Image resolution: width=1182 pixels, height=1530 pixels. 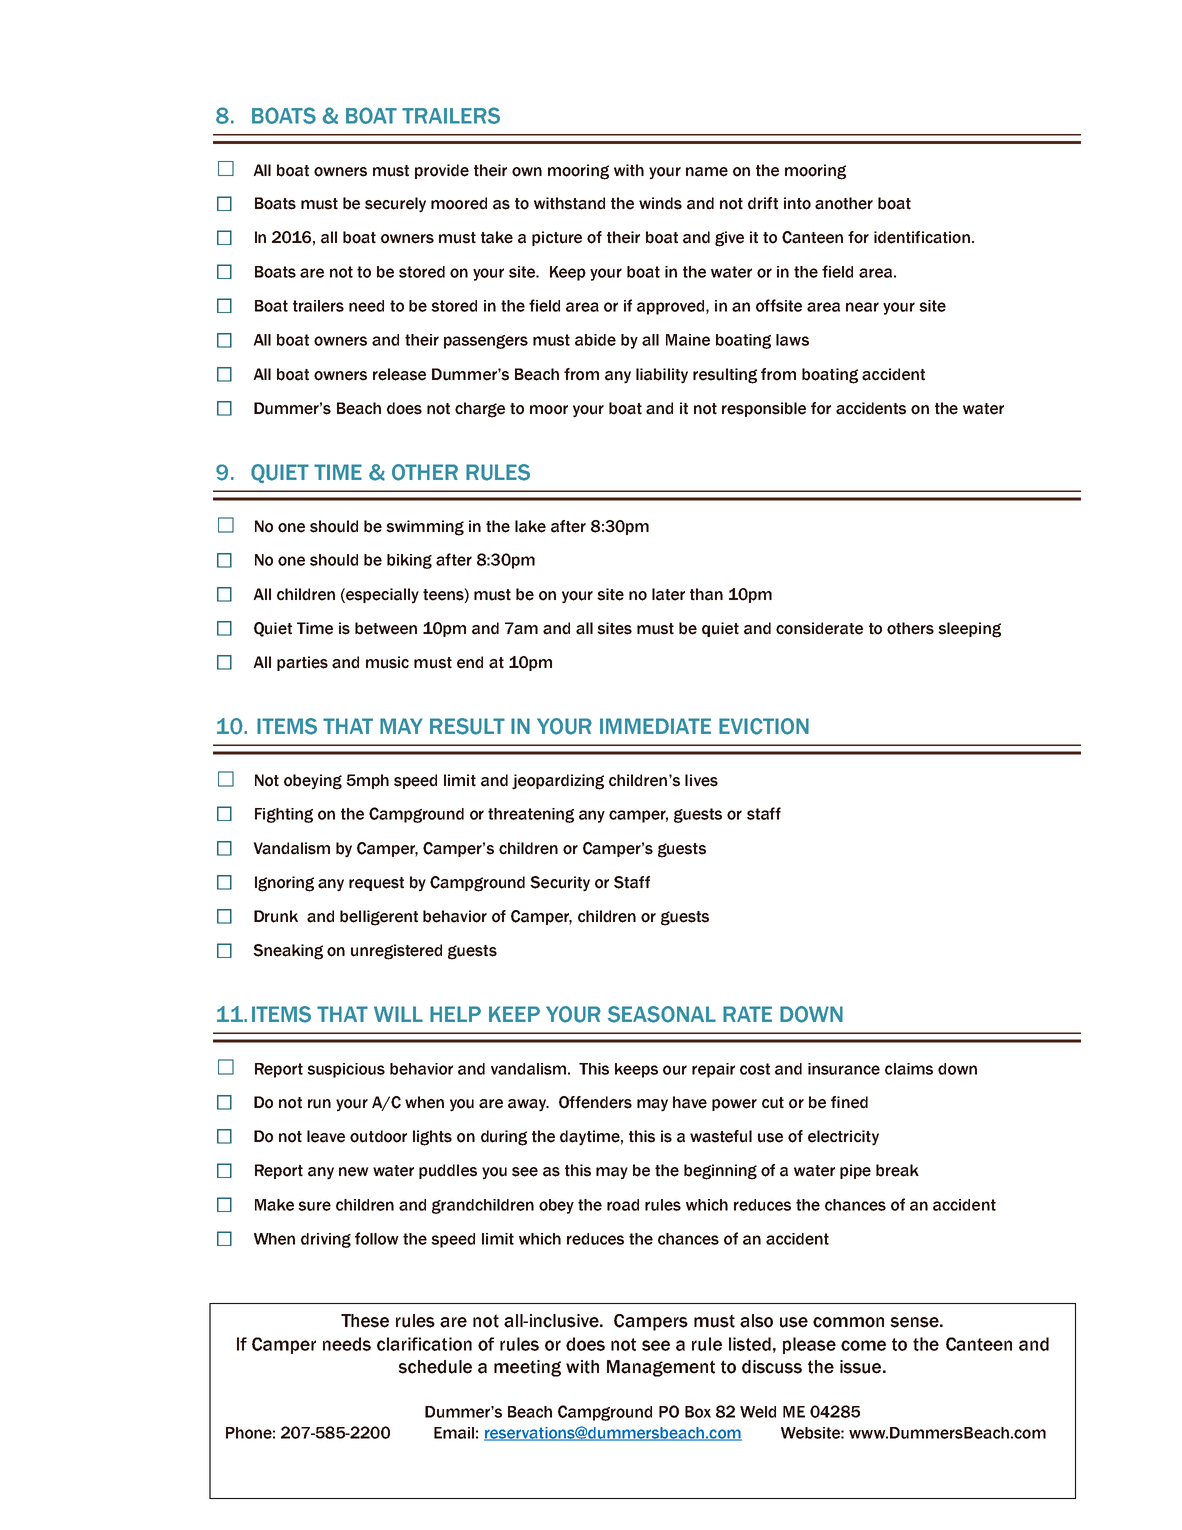 I want to click on between, so click(x=386, y=628).
